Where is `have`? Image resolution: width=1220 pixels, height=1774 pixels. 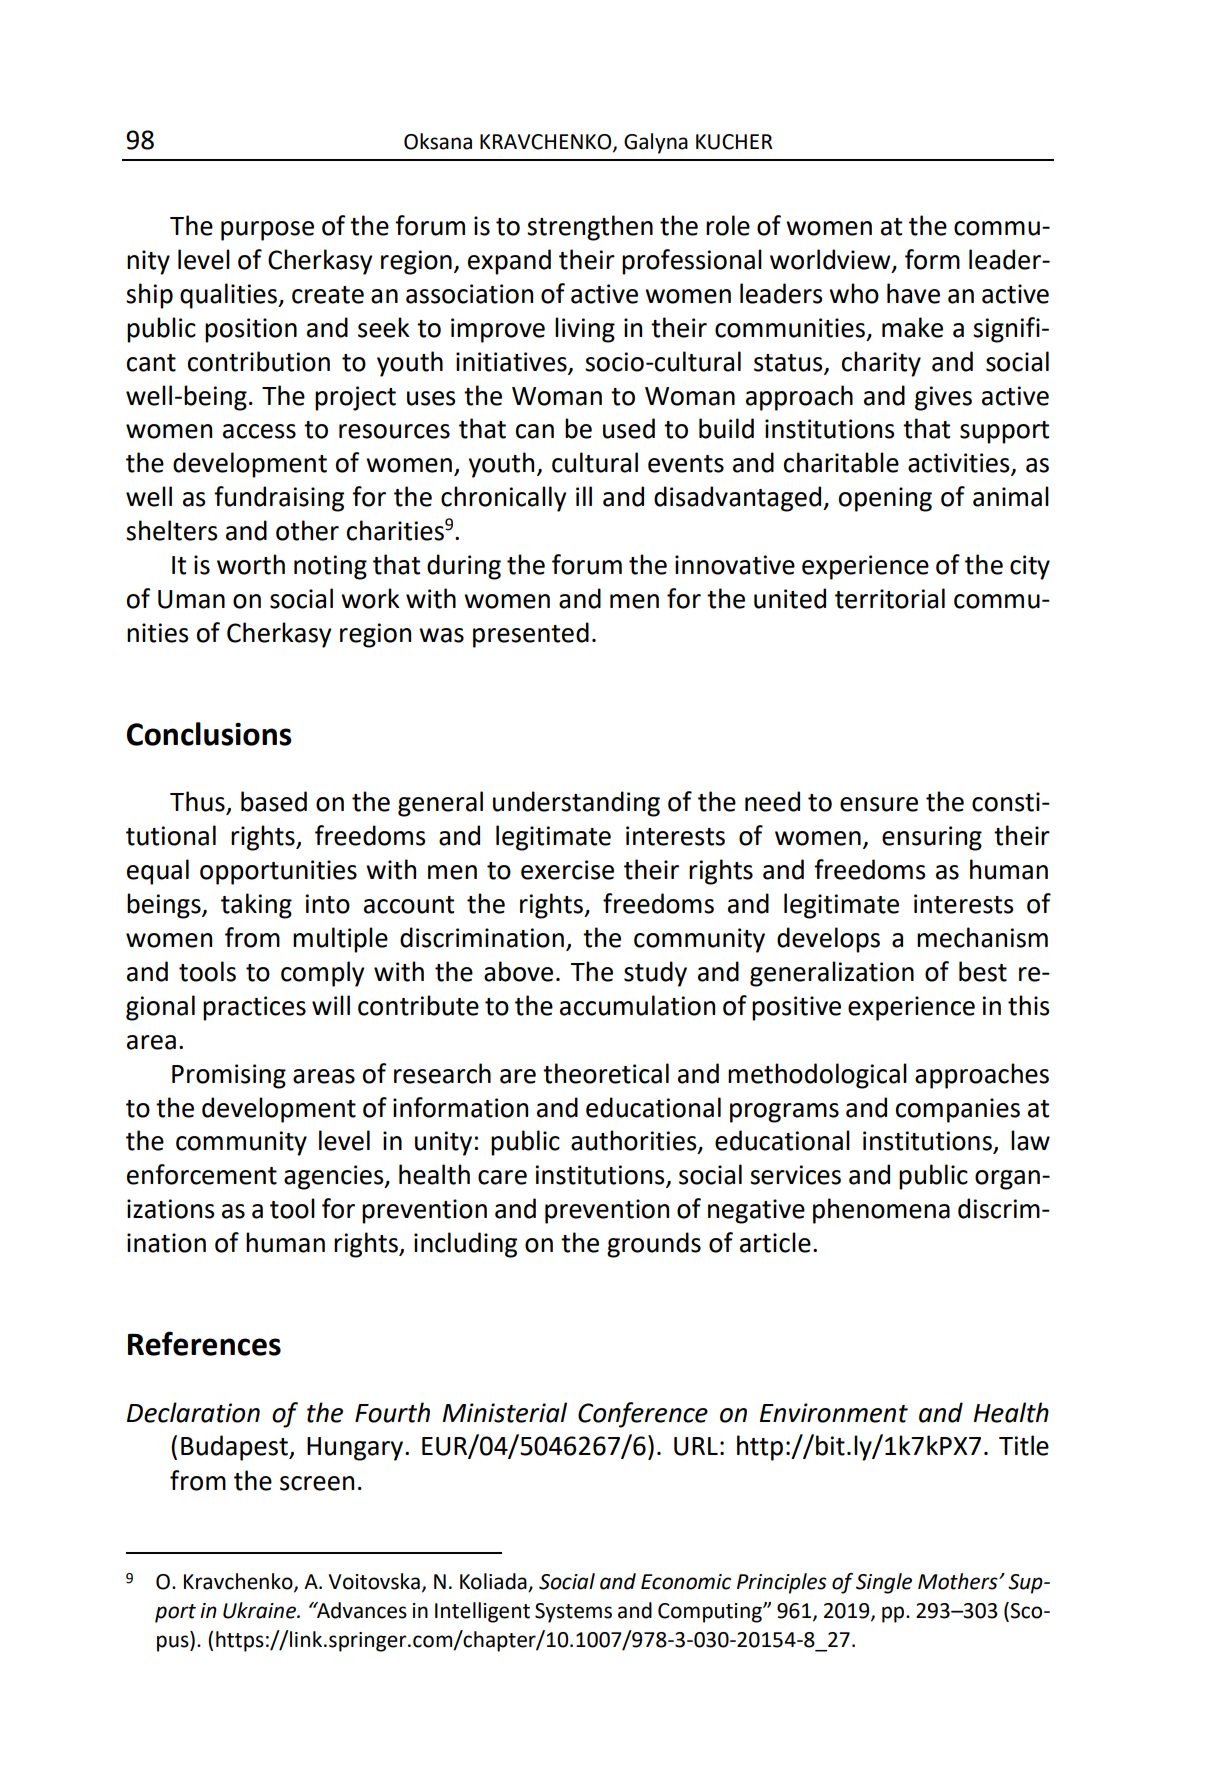
have is located at coordinates (913, 293).
